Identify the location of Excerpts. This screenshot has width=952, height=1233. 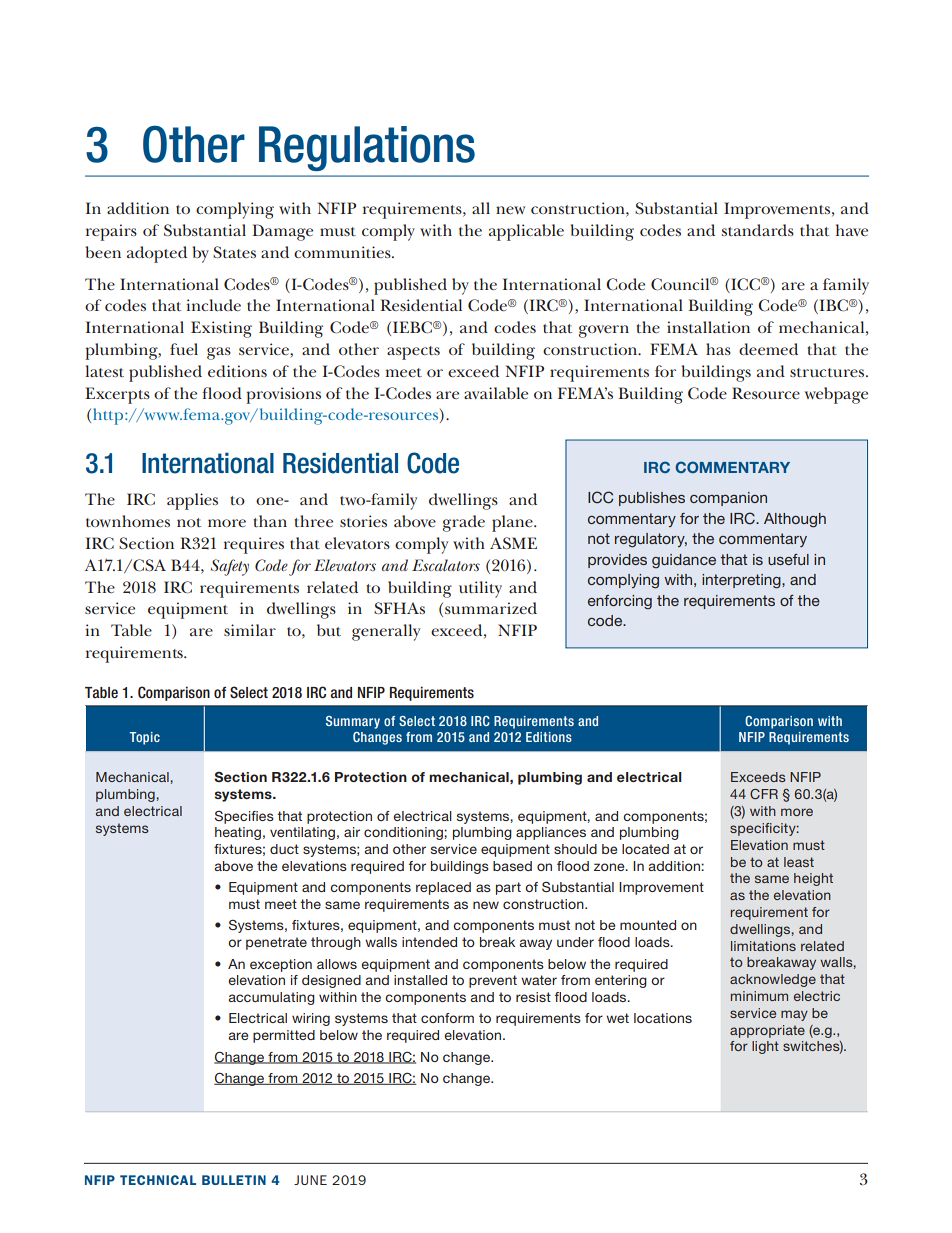
(117, 395).
